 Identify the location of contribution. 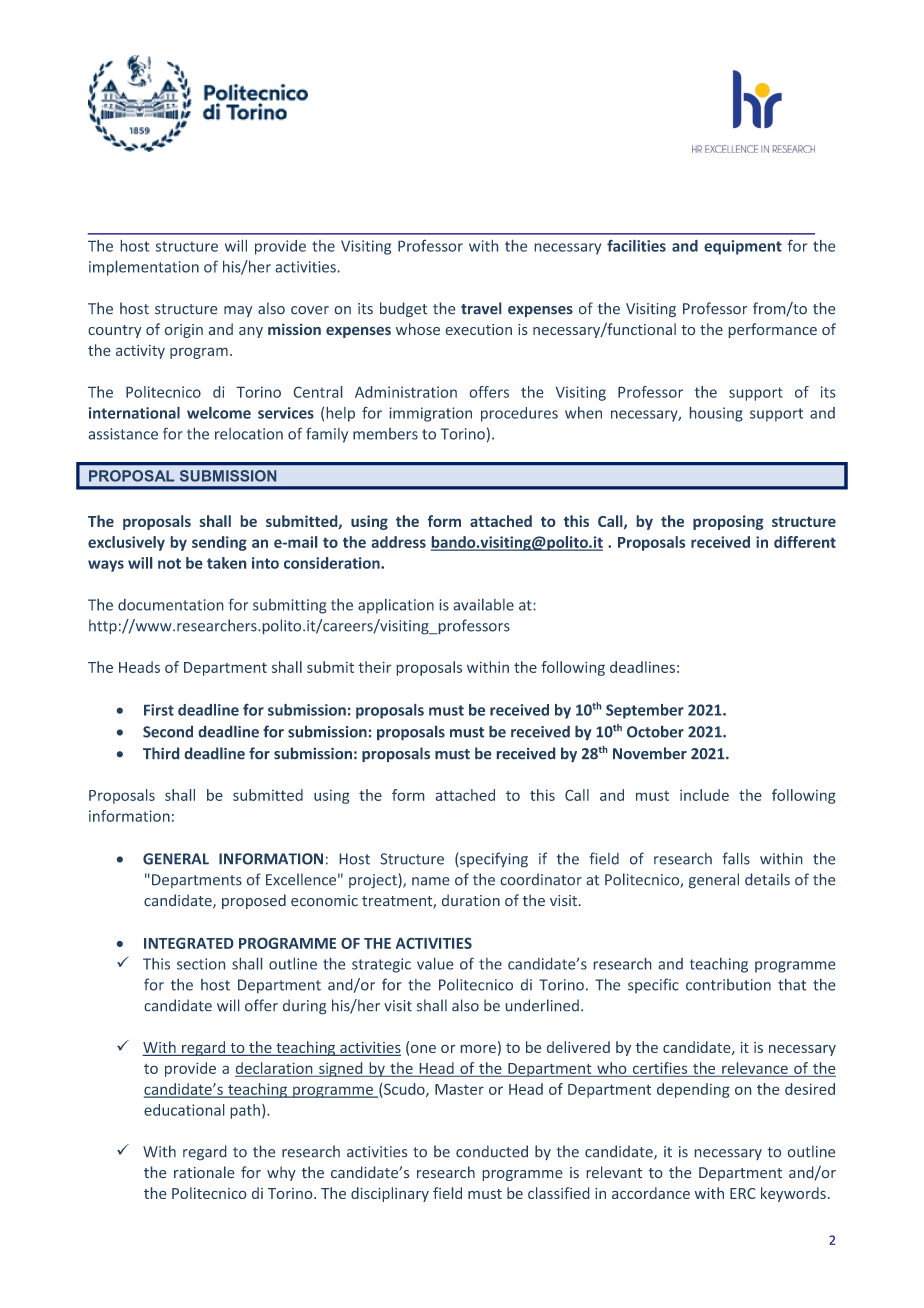
(728, 985).
